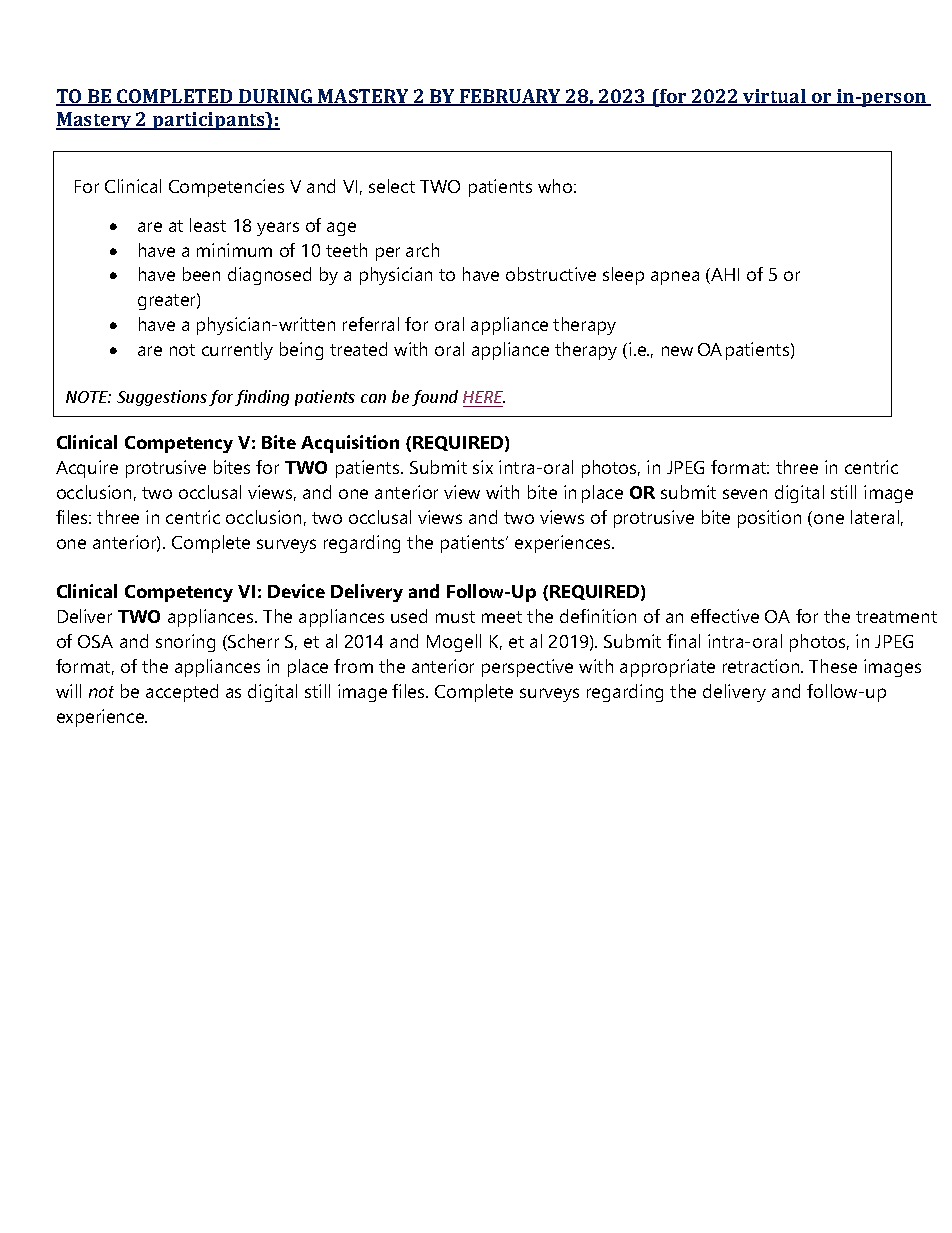  What do you see at coordinates (677, 351) in the screenshot?
I see `new` at bounding box center [677, 351].
